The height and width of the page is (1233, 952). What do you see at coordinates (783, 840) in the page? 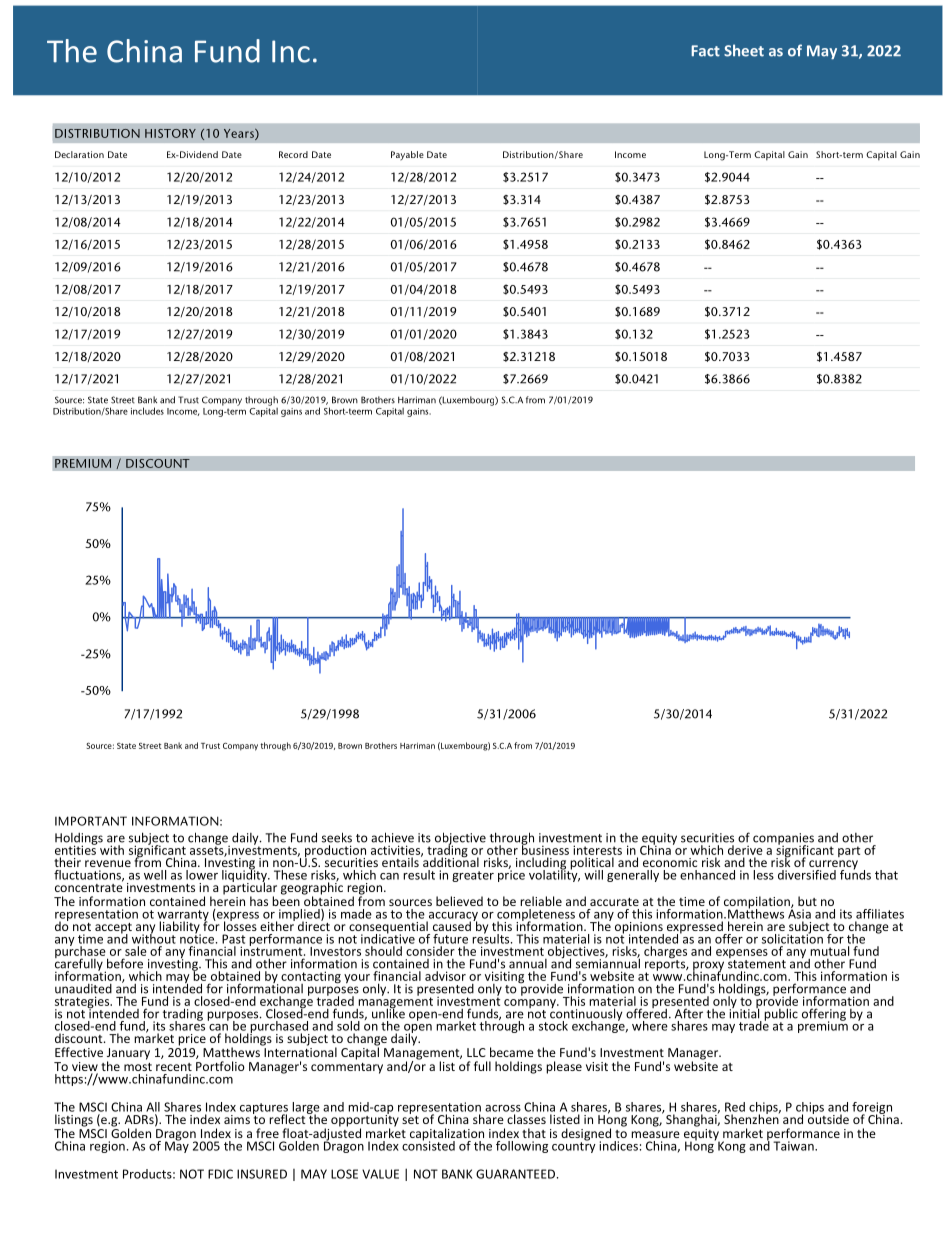
I see `companies` at bounding box center [783, 840].
